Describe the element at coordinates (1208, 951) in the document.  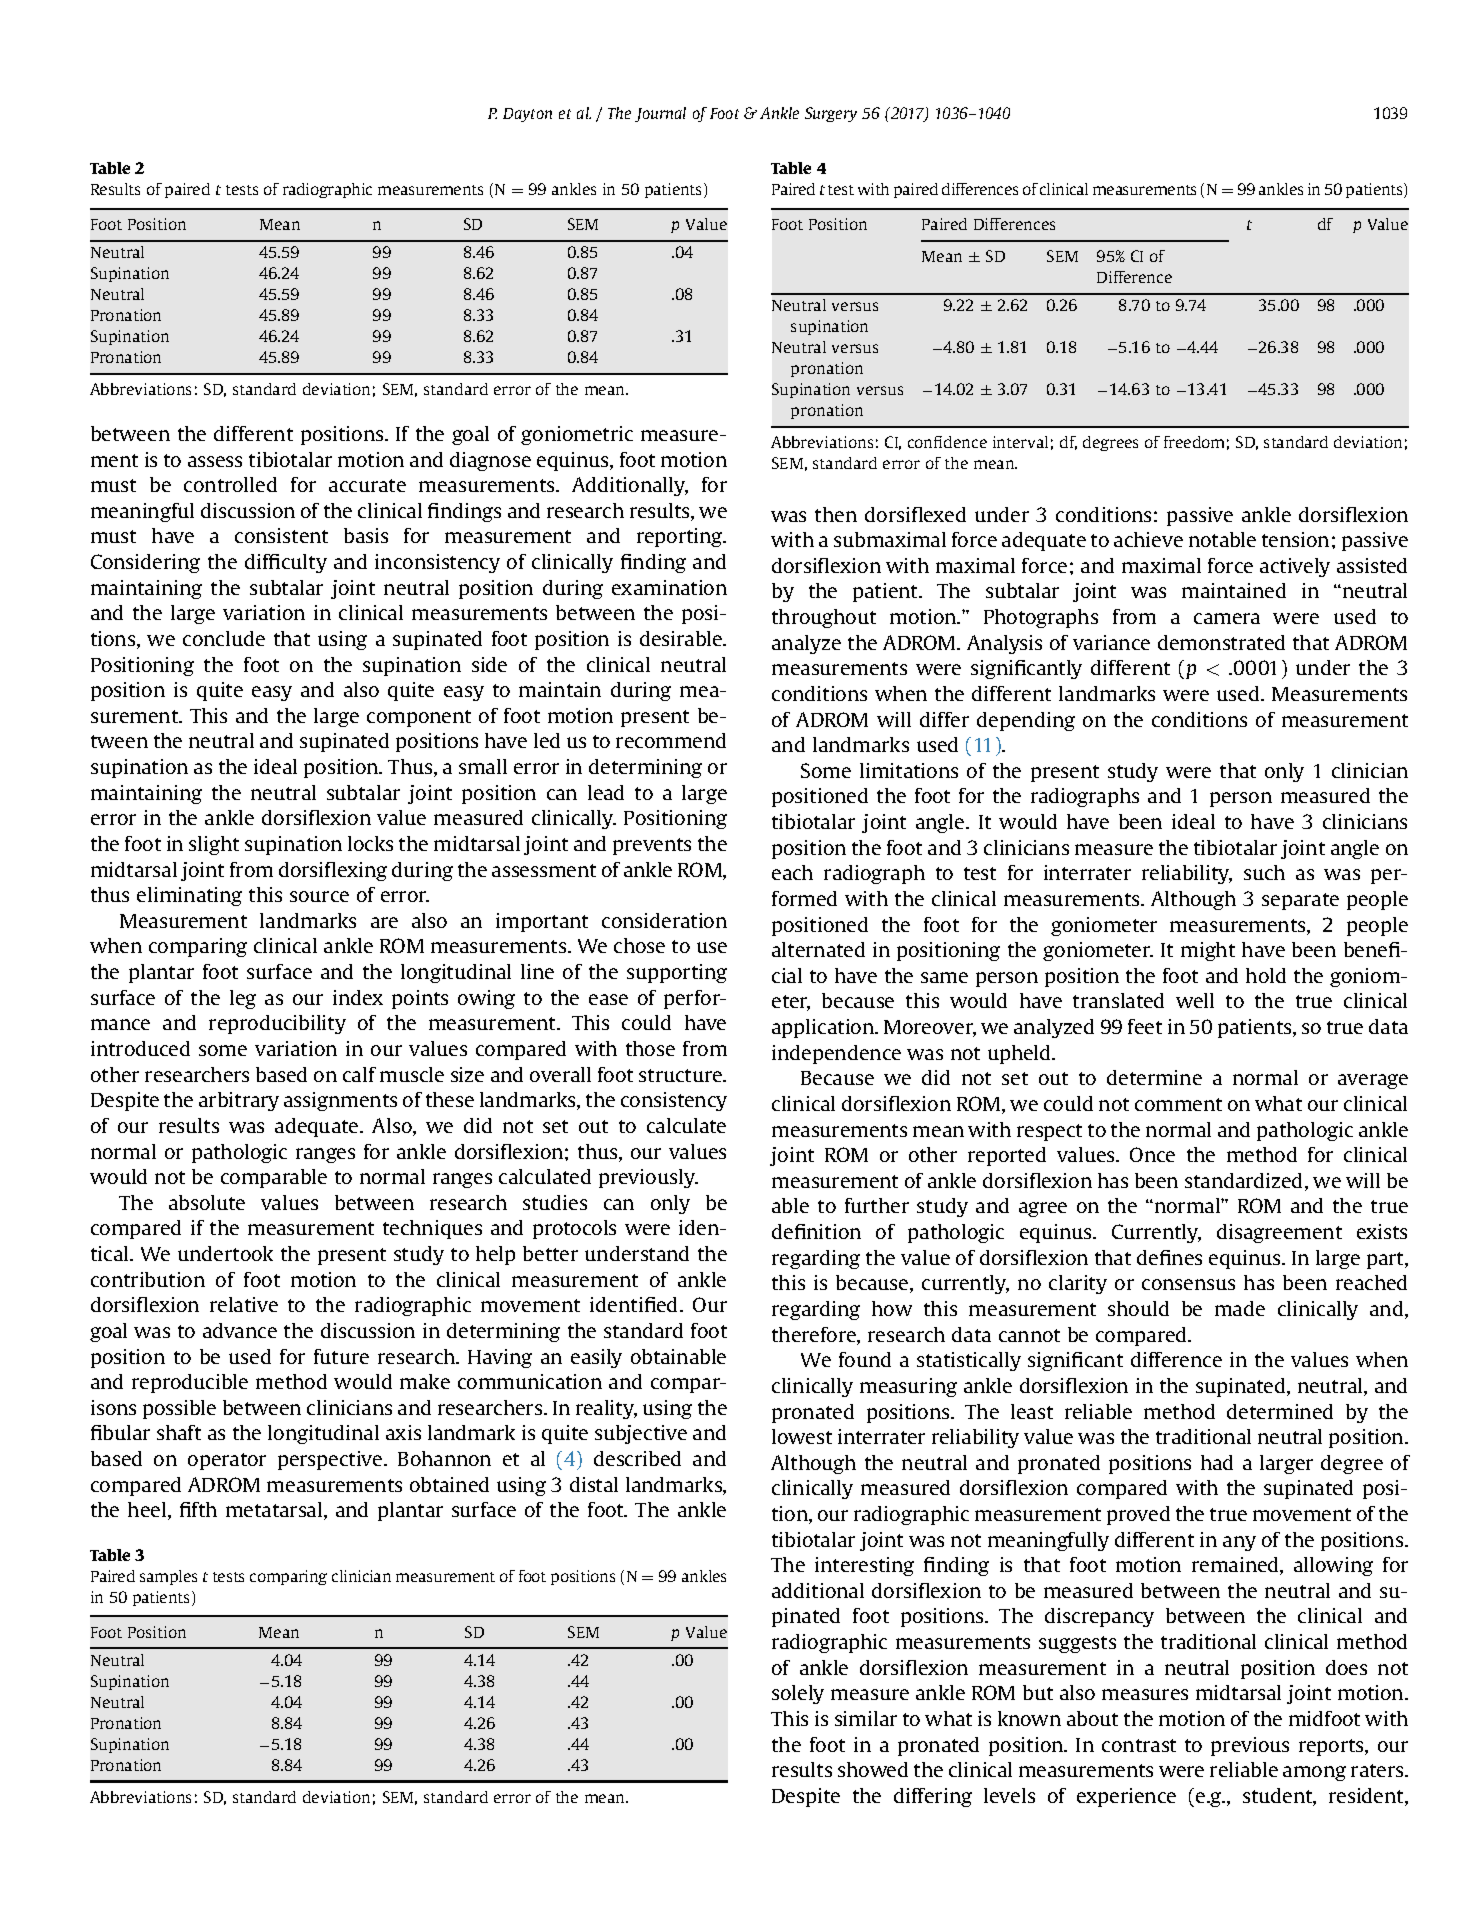
I see `might` at that location.
